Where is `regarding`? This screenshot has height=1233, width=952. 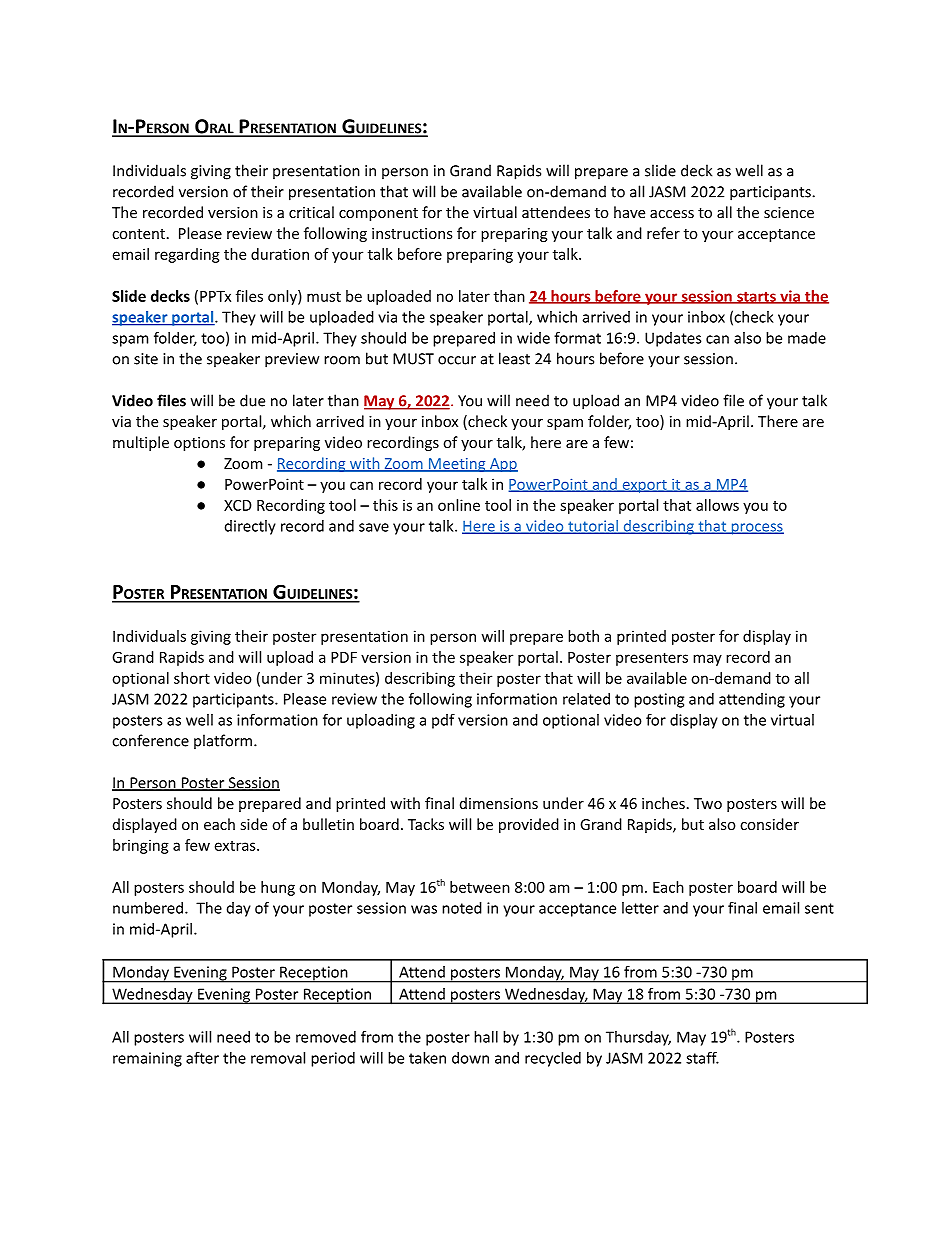 regarding is located at coordinates (187, 255).
